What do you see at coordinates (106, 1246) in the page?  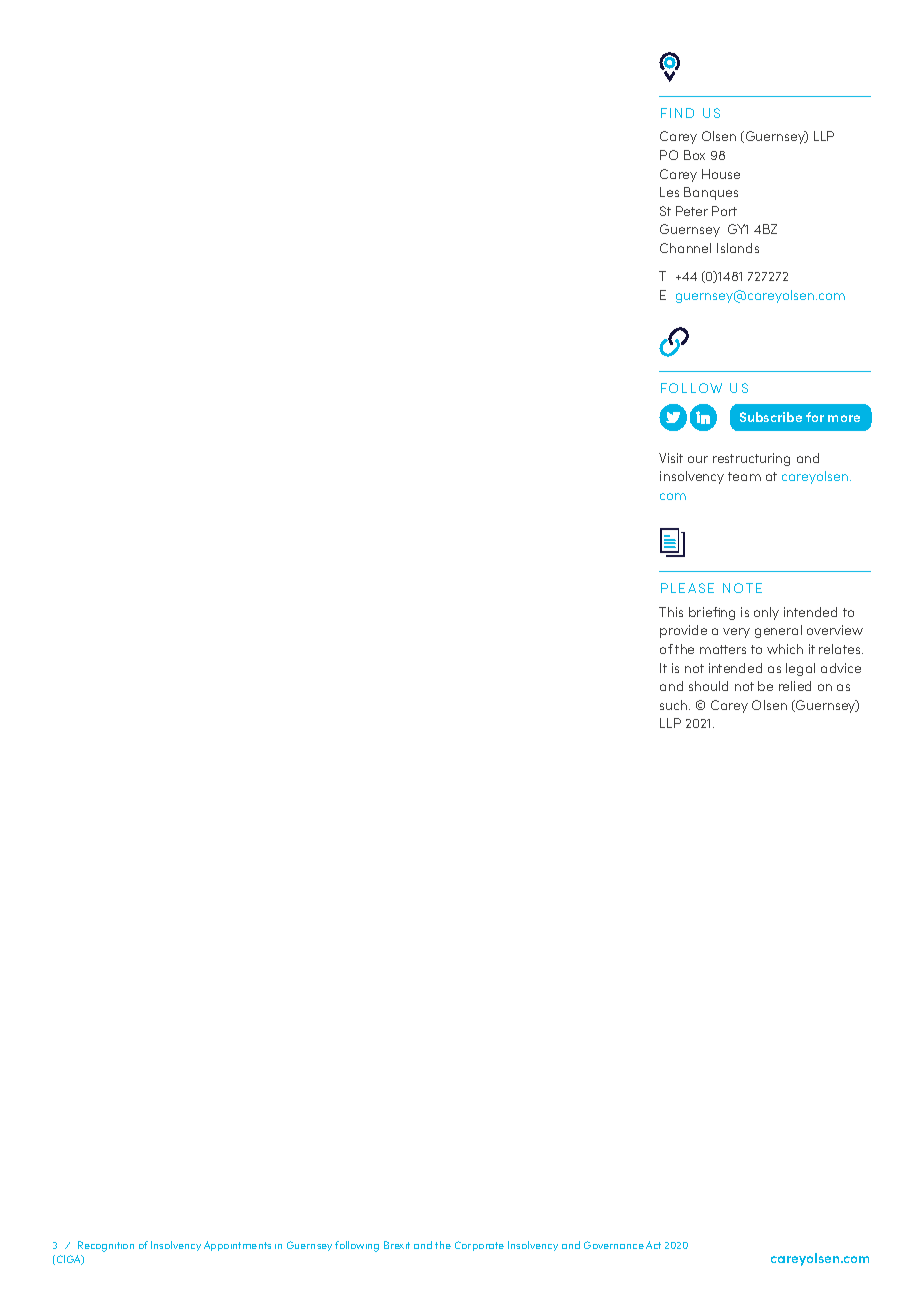 I see `Recognition` at bounding box center [106, 1246].
